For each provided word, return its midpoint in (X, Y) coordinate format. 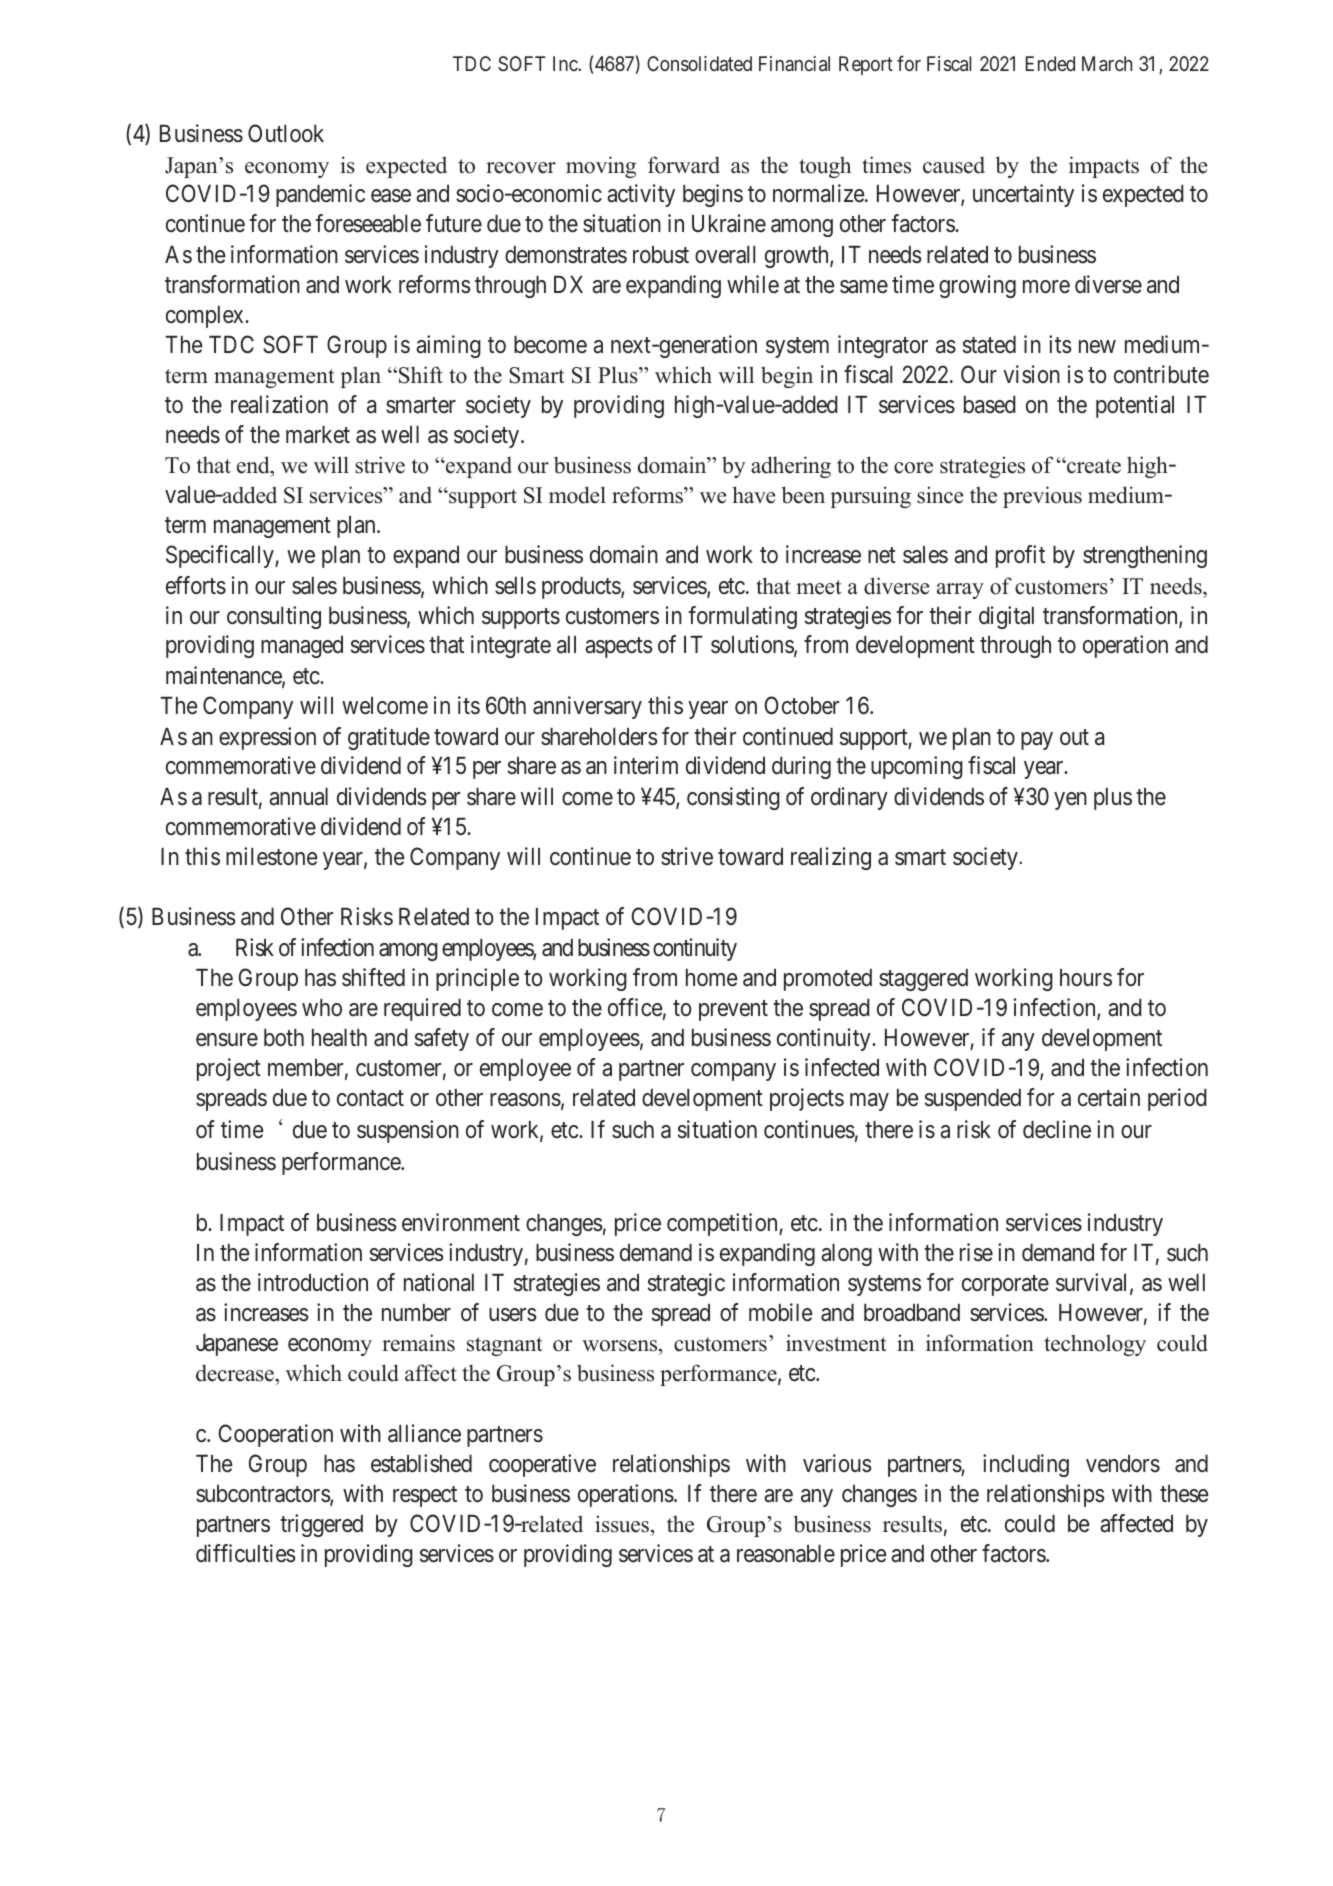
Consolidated (699, 63)
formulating (742, 617)
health (339, 1038)
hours (1086, 978)
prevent (733, 1011)
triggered (321, 1525)
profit (1020, 556)
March (1107, 63)
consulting (274, 617)
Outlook (286, 133)
